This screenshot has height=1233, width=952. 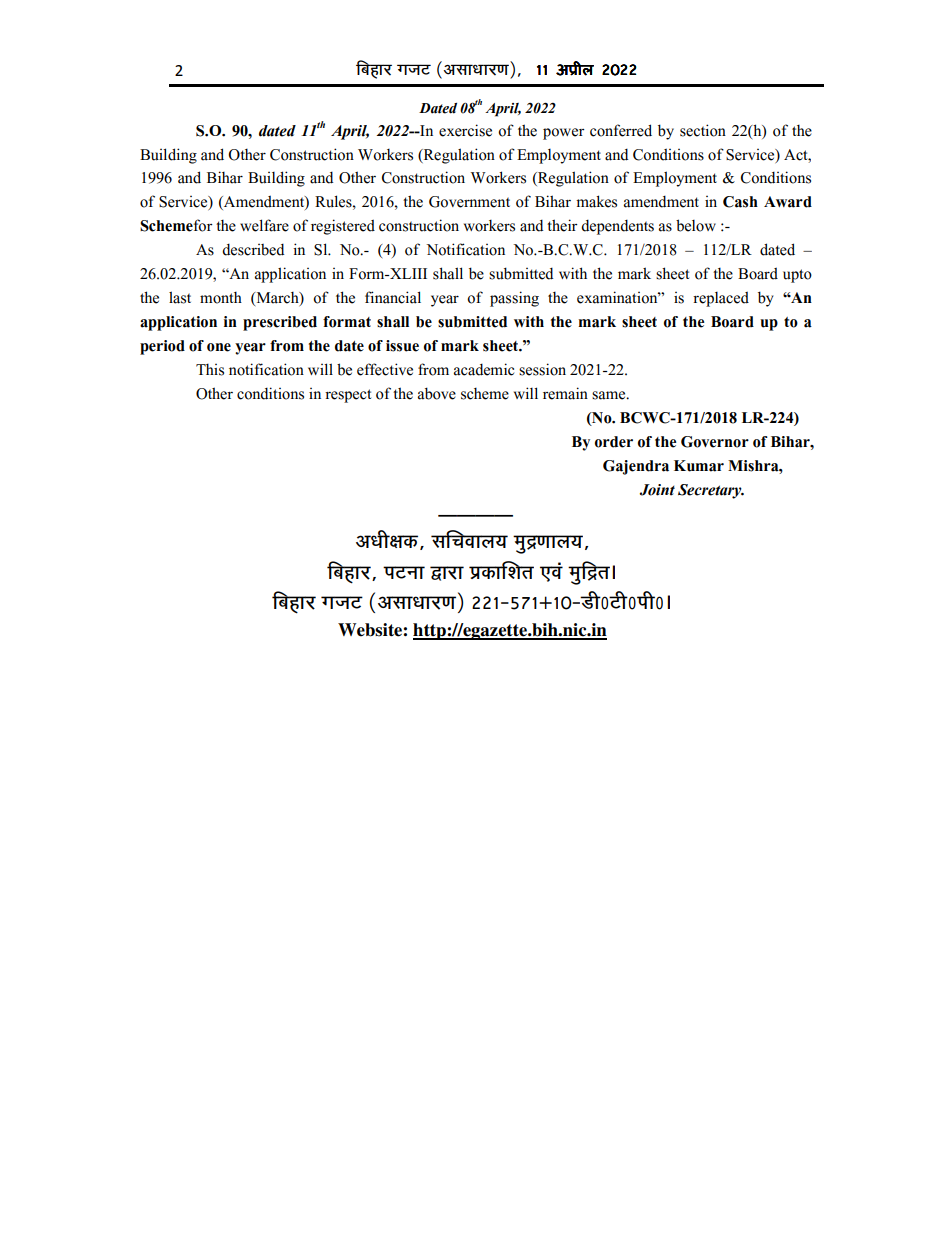 I want to click on described, so click(x=253, y=250).
